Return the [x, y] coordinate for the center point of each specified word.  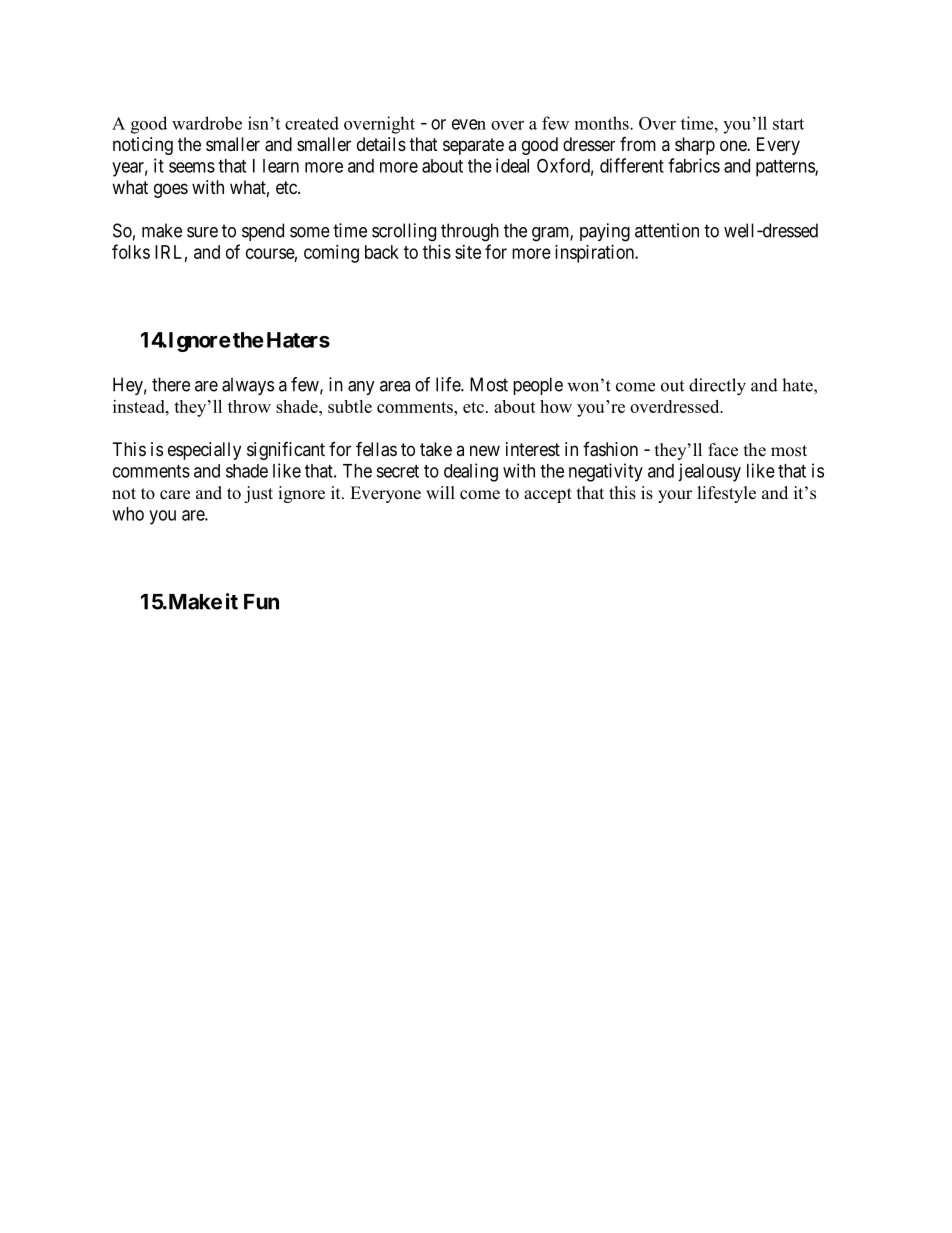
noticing [143, 146]
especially [204, 451]
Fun [261, 602]
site [468, 252]
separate [473, 146]
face [723, 450]
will [440, 492]
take [436, 449]
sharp [695, 146]
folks [131, 251]
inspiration [595, 254]
